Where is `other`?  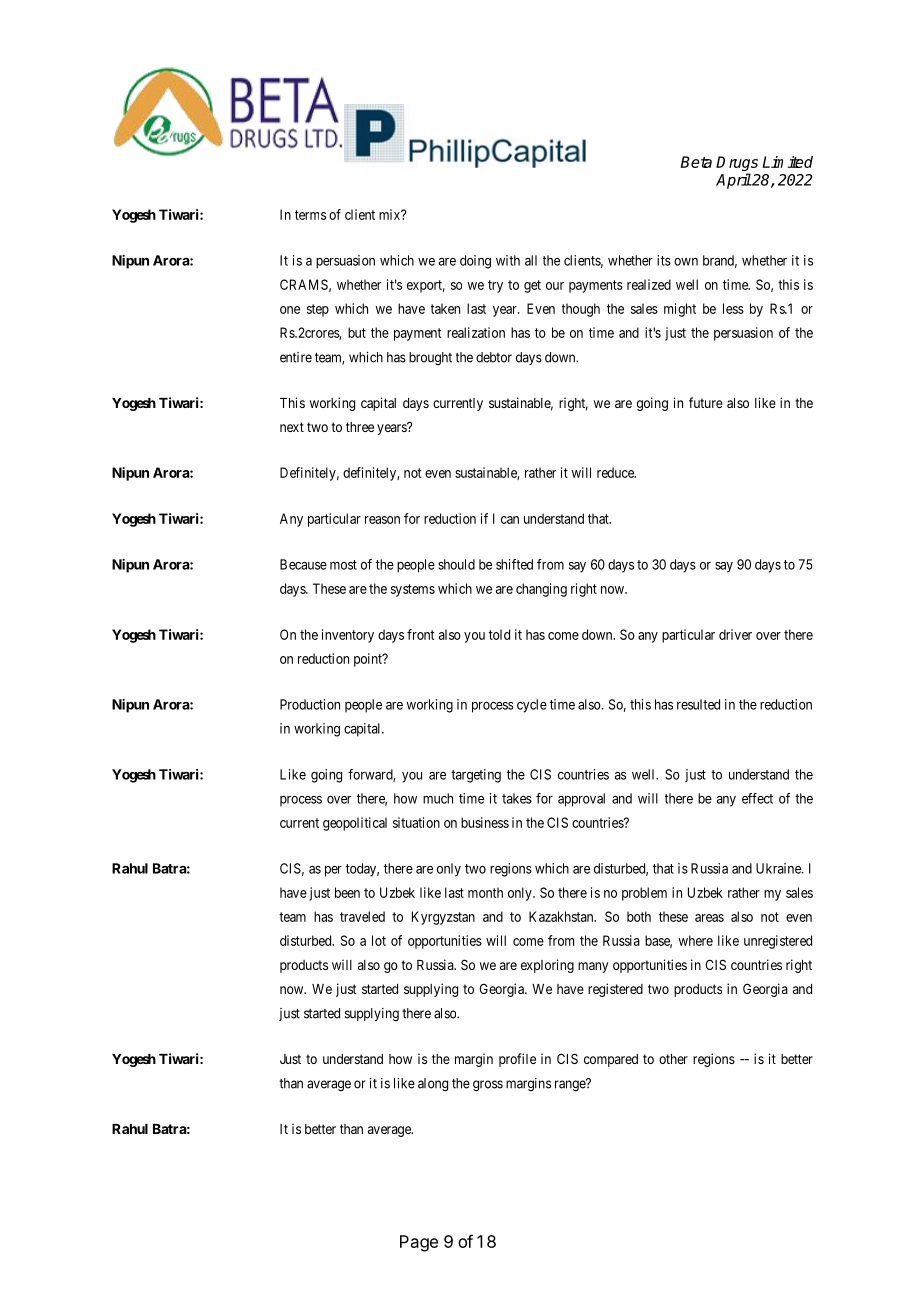 other is located at coordinates (673, 1059).
